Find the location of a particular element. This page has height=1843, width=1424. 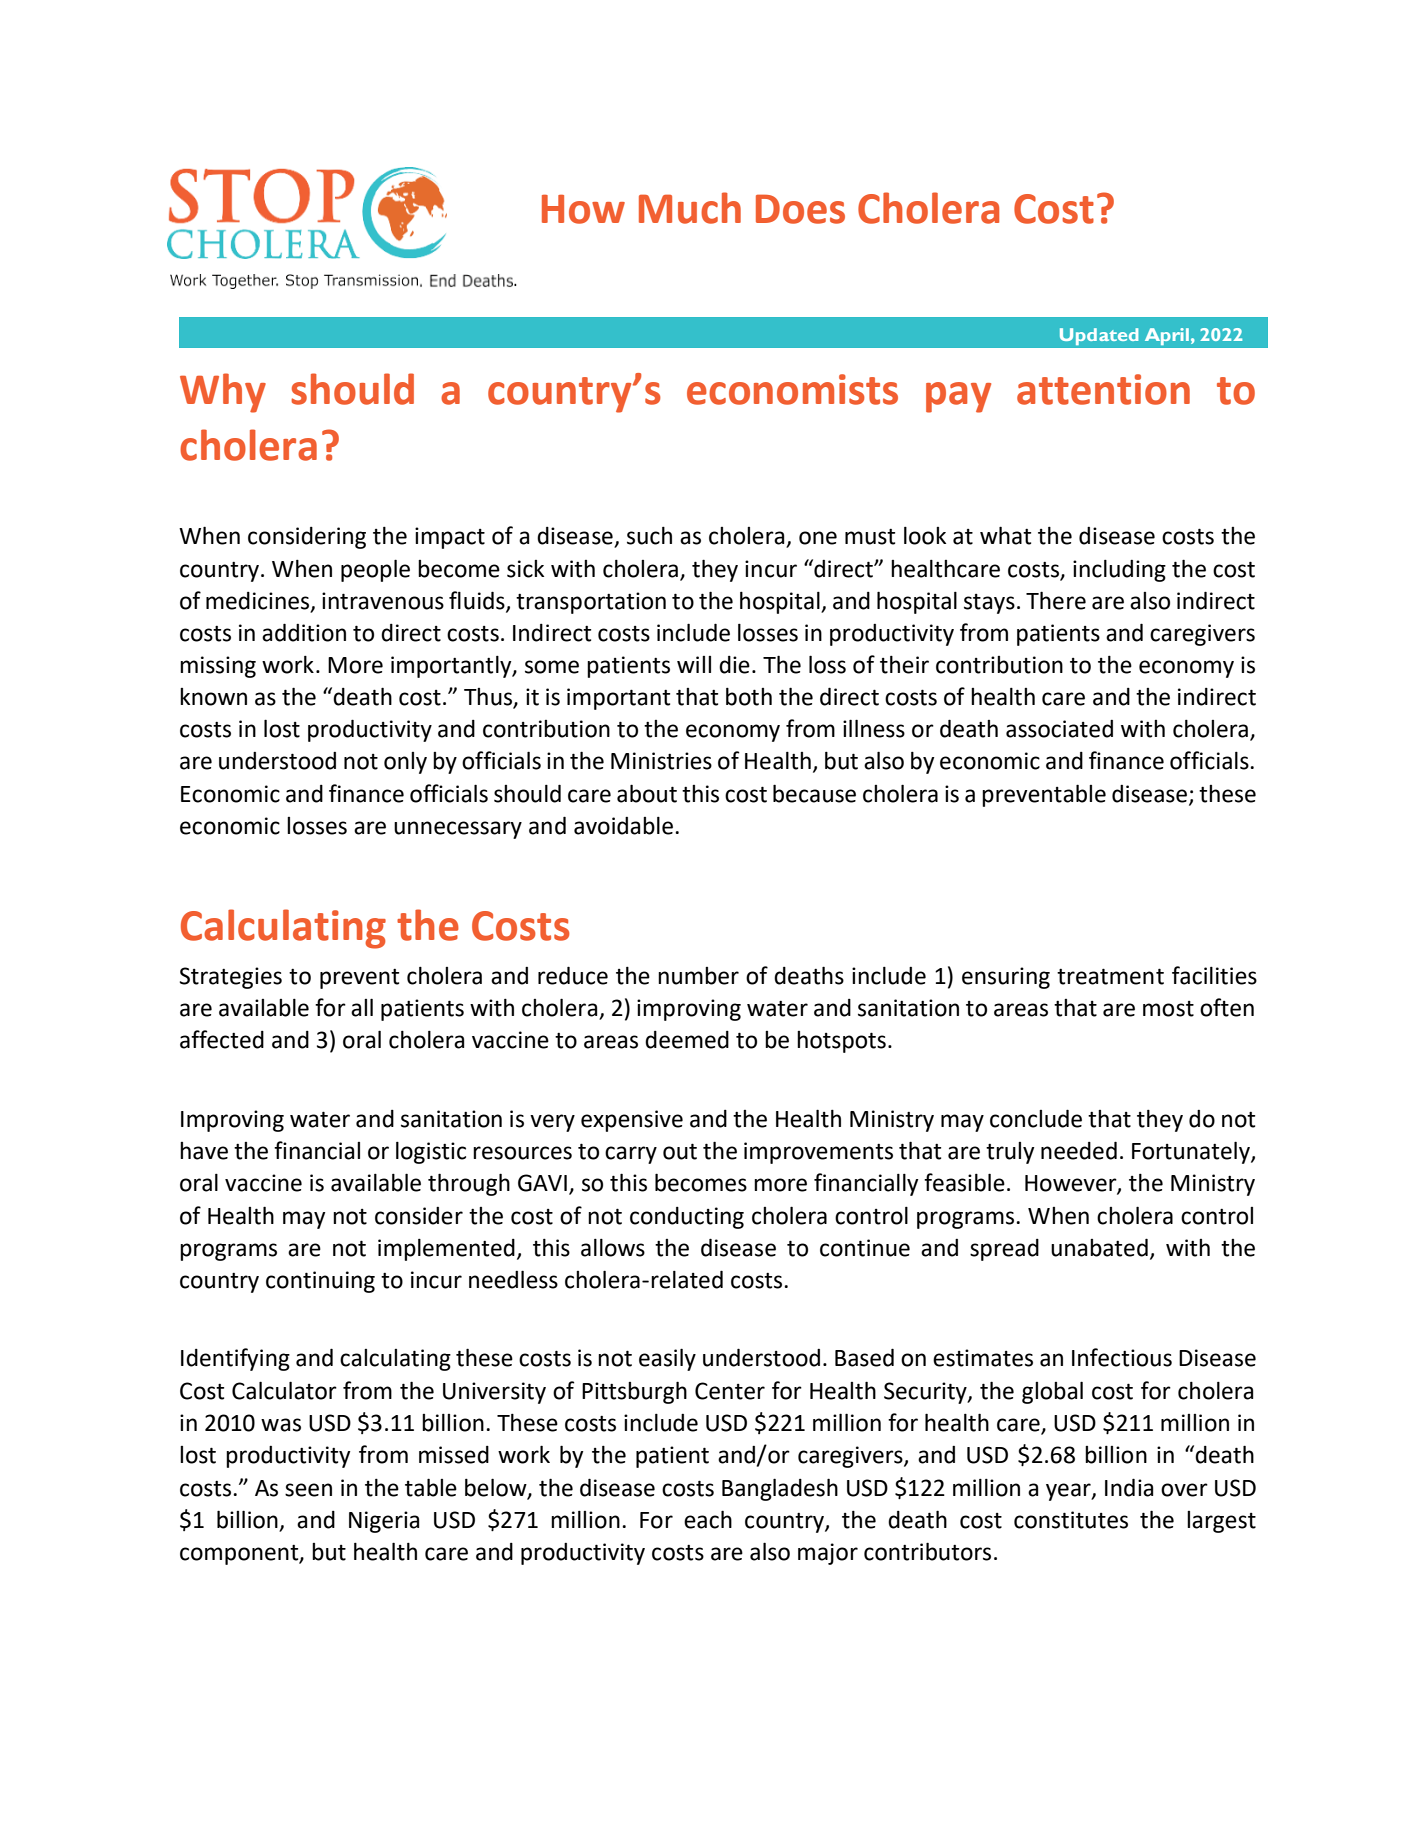

deemed is located at coordinates (687, 1040).
